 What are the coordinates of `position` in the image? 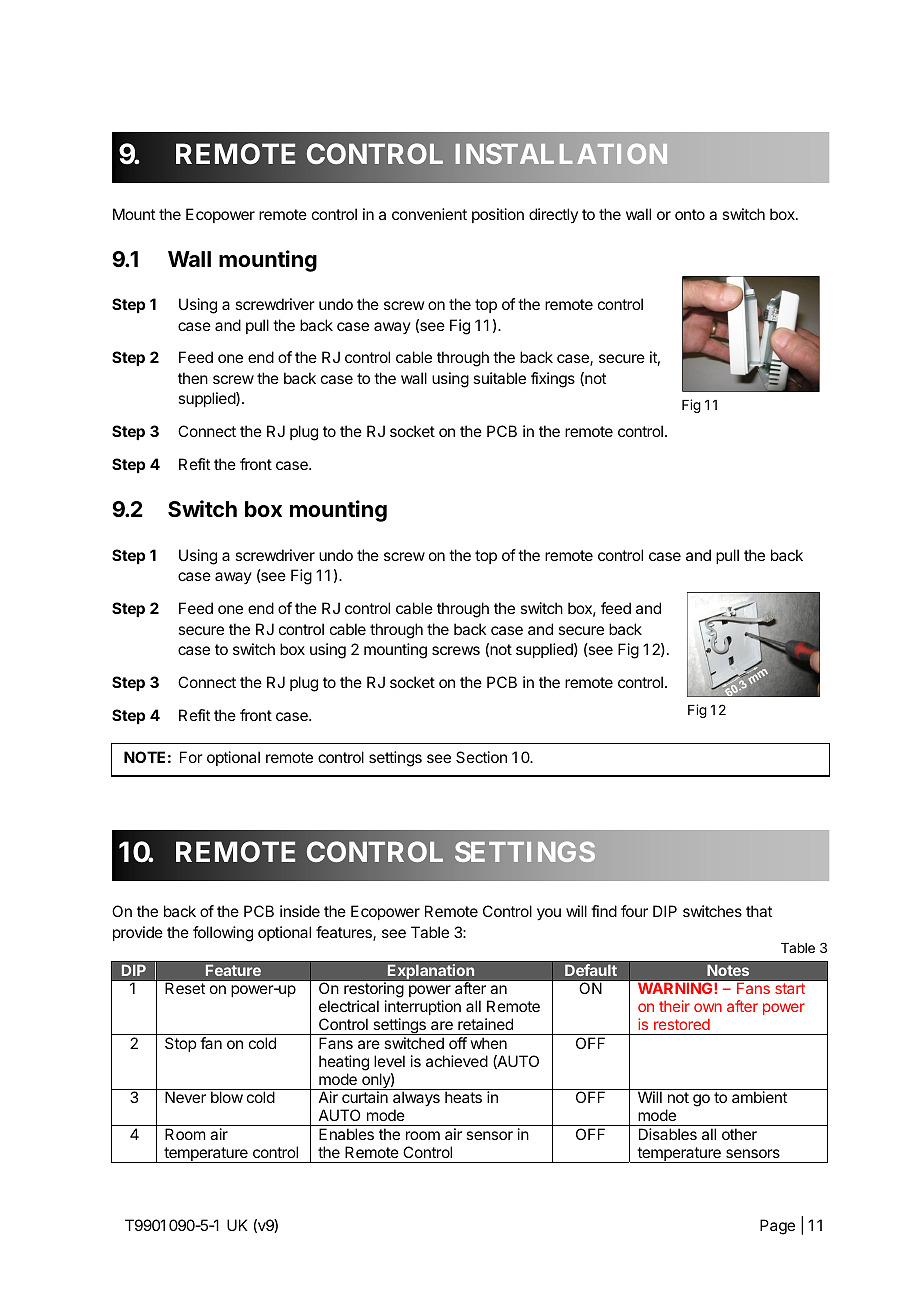 It's located at (498, 215).
